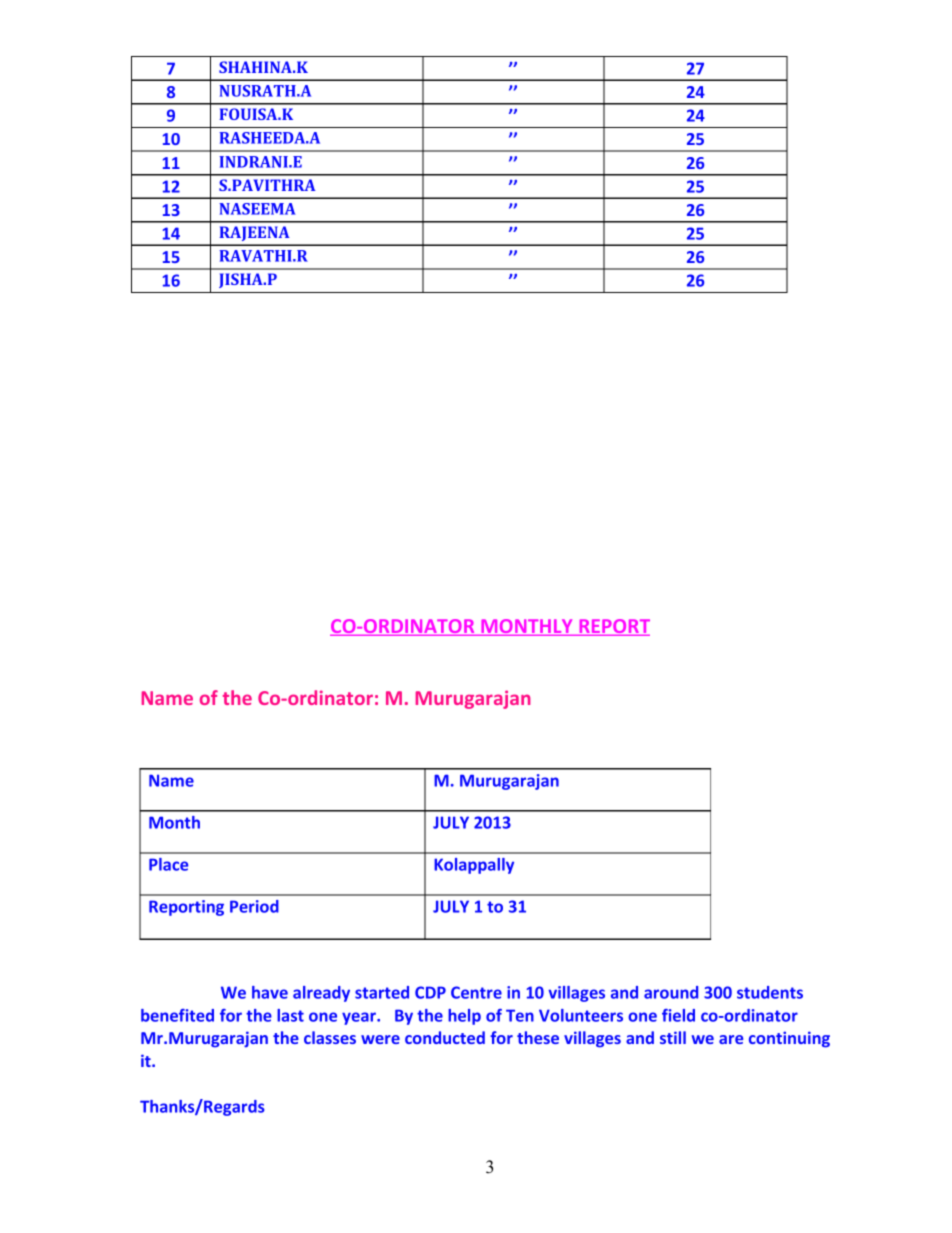  I want to click on classes, so click(330, 1037).
